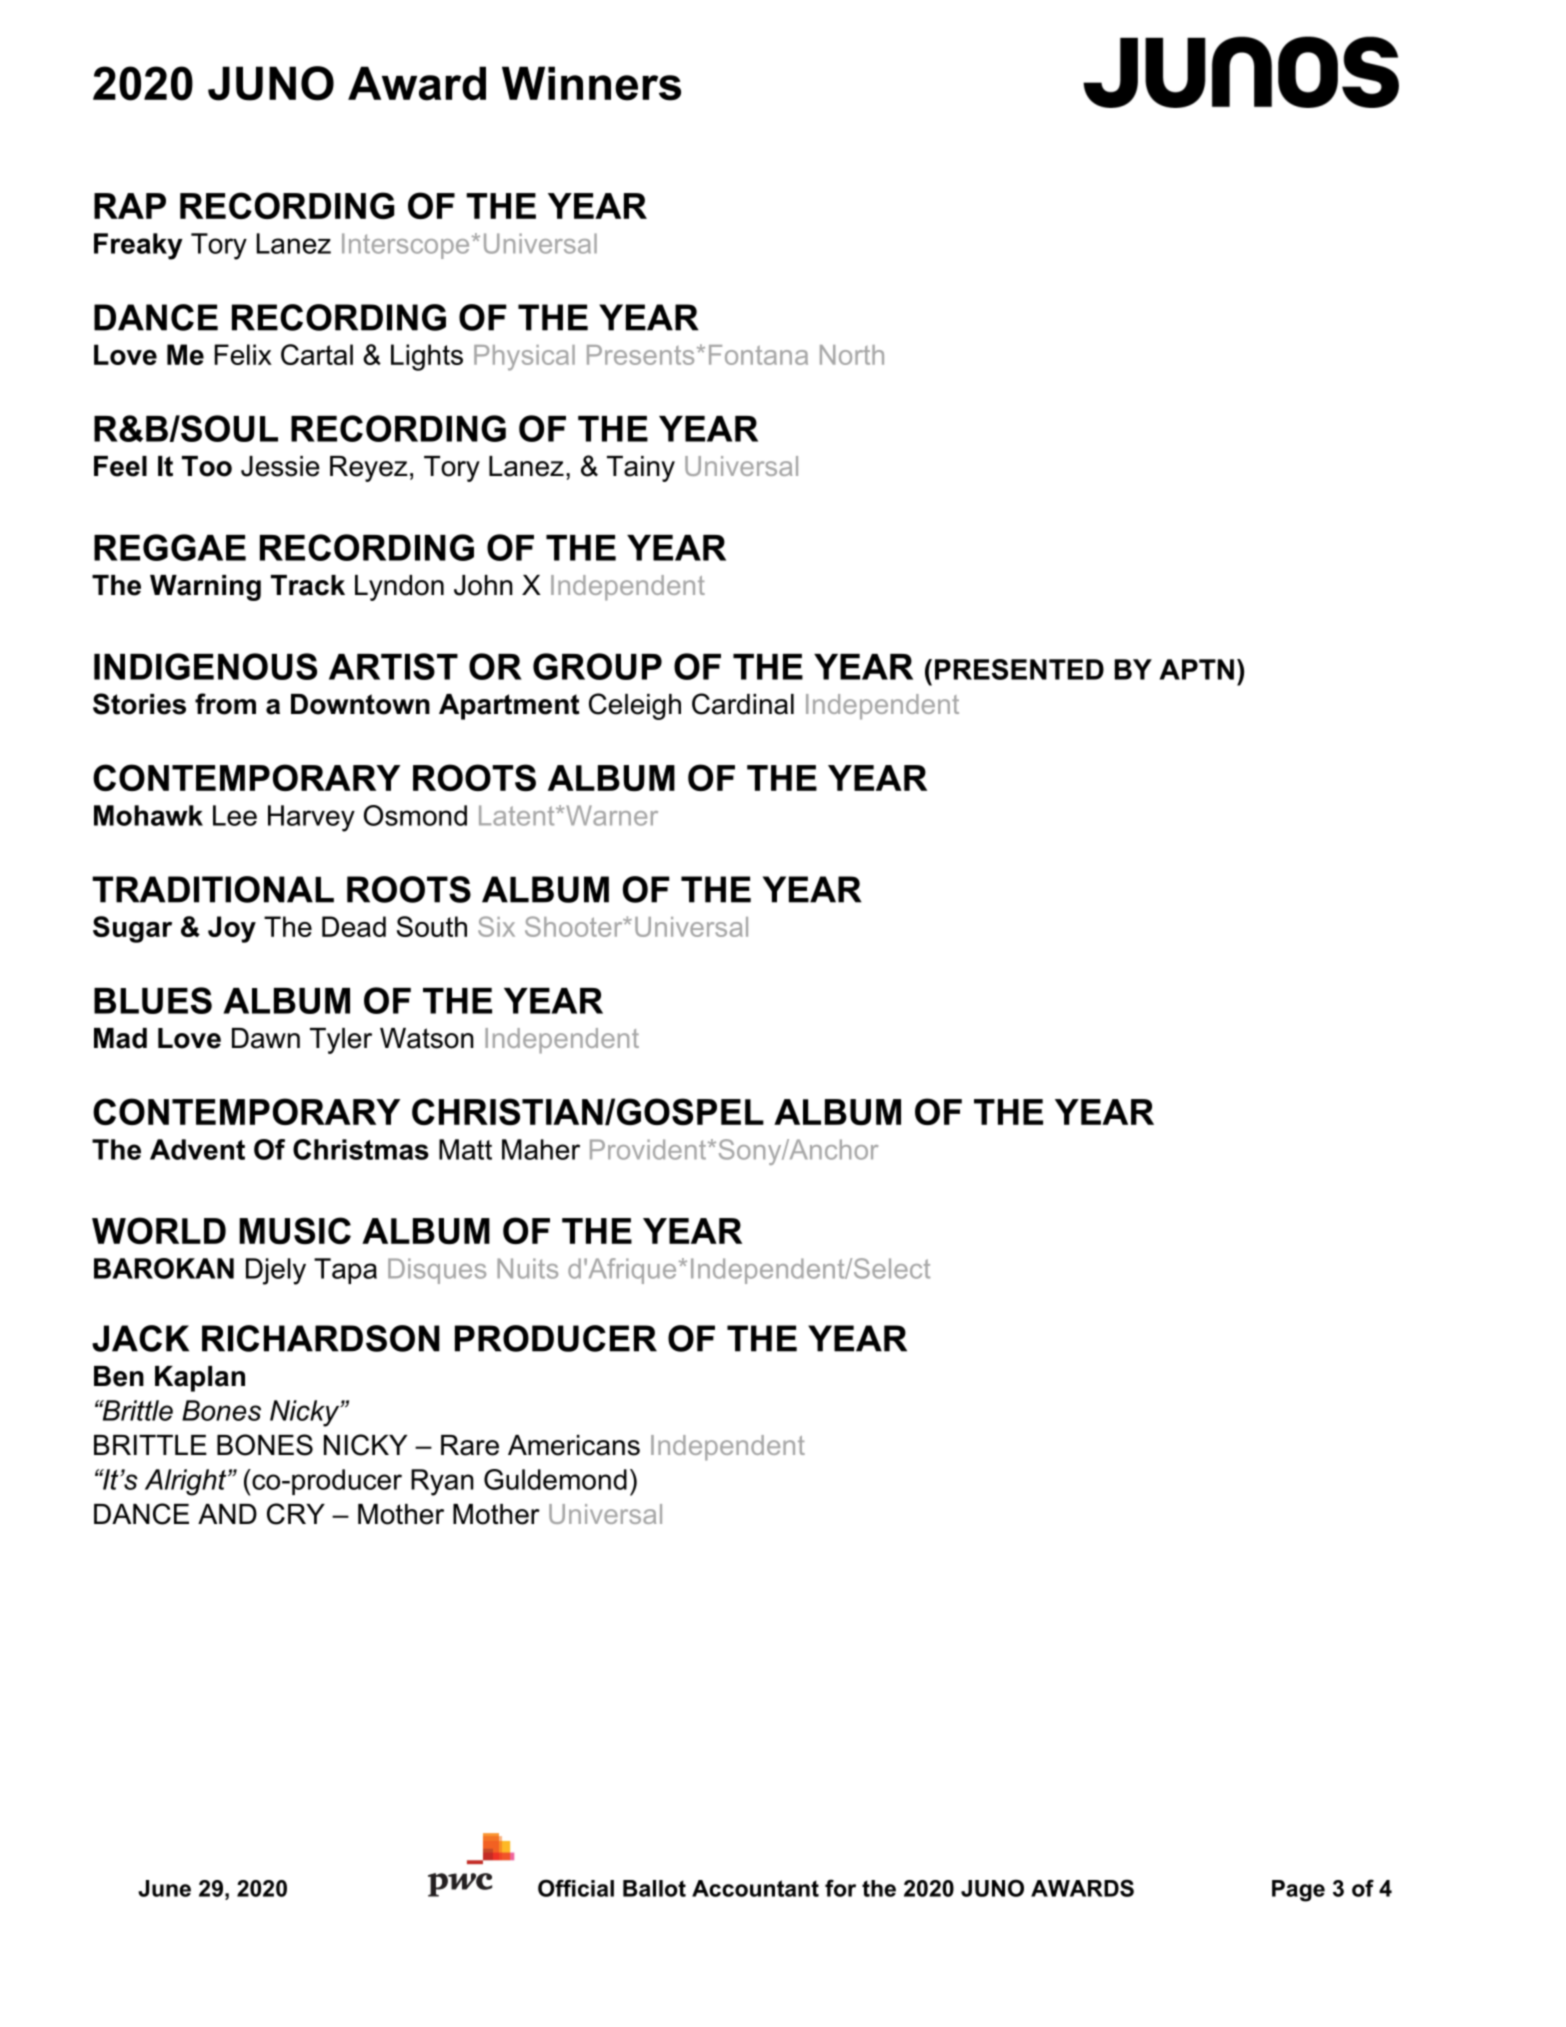 The image size is (1566, 2027). What do you see at coordinates (164, 1888) in the screenshot?
I see `June` at bounding box center [164, 1888].
